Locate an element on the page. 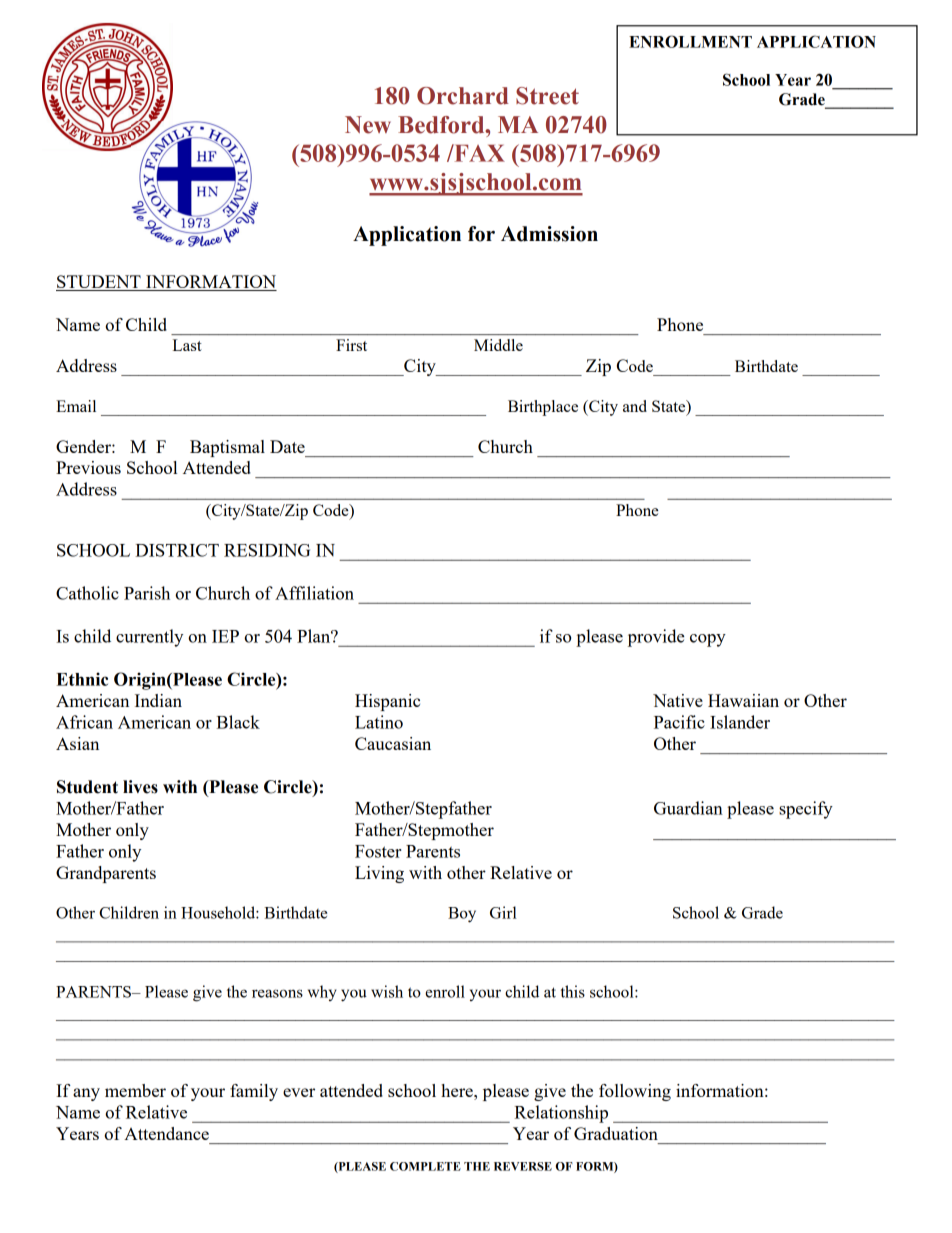  currently is located at coordinates (149, 638).
